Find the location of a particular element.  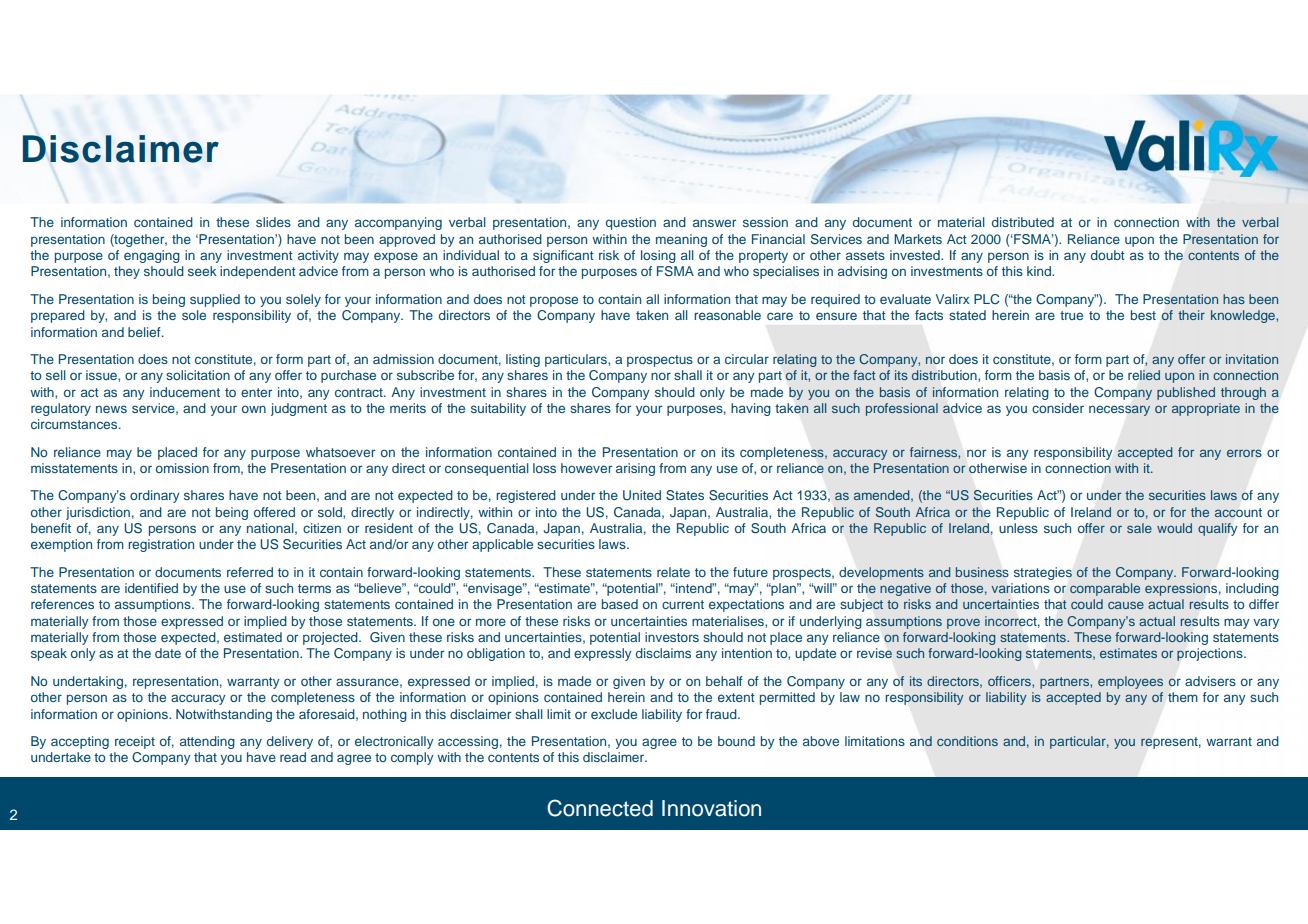

read is located at coordinates (293, 757).
